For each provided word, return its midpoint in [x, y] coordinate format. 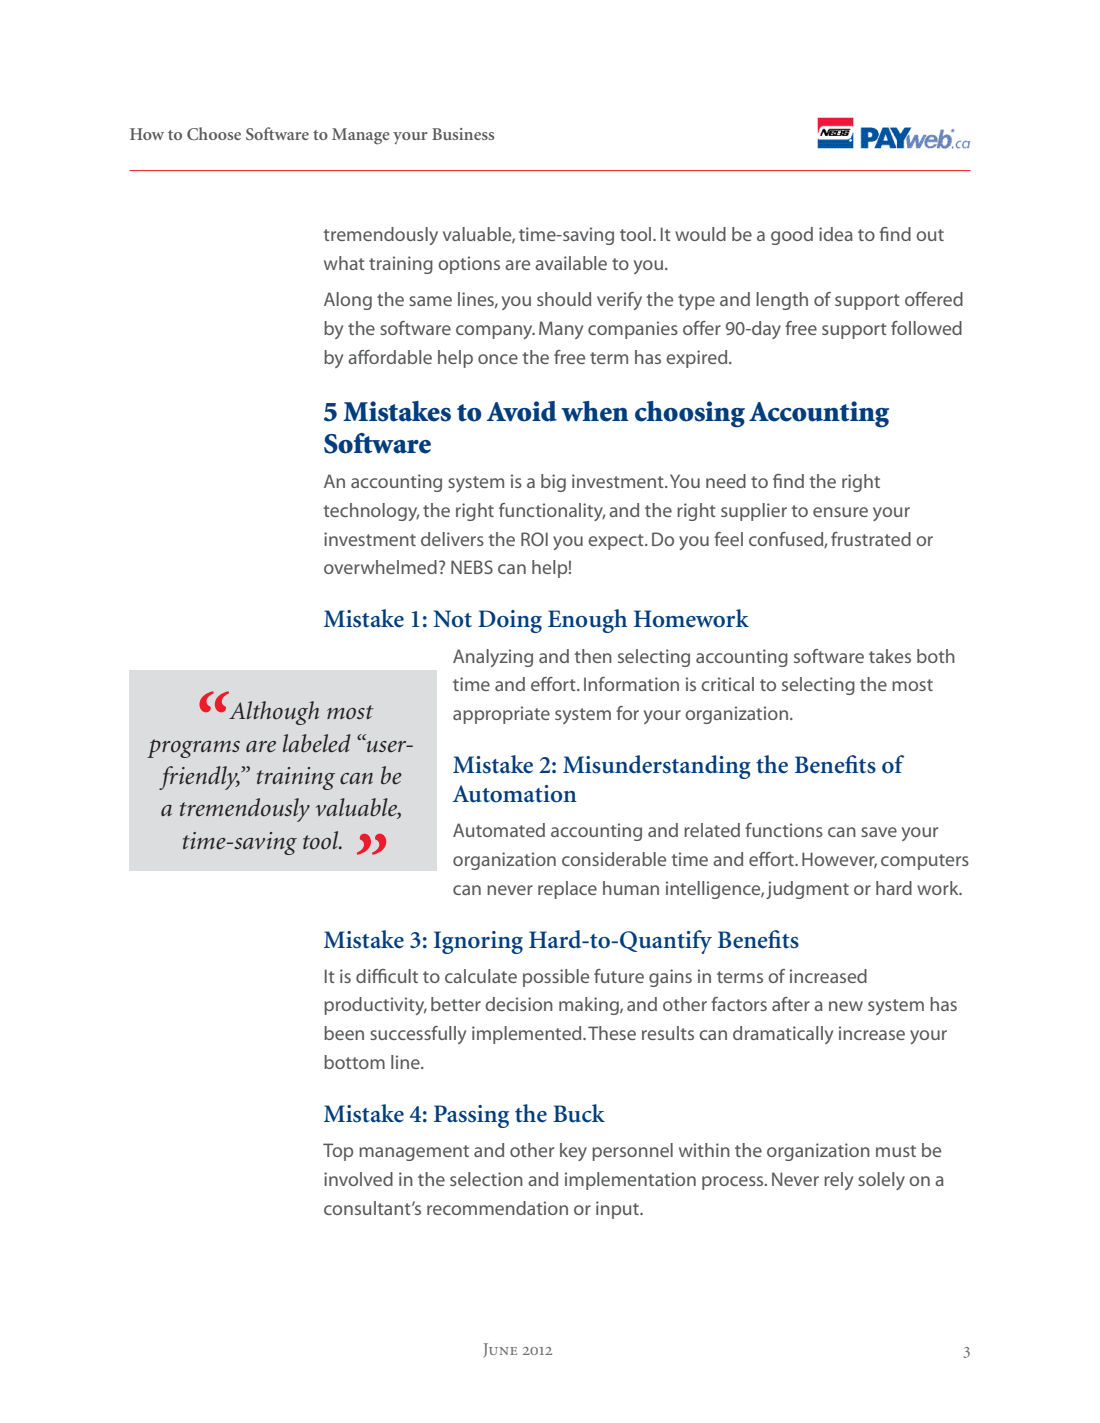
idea [836, 234]
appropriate [501, 715]
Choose [214, 133]
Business [463, 134]
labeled [317, 743]
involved [358, 1179]
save [879, 832]
